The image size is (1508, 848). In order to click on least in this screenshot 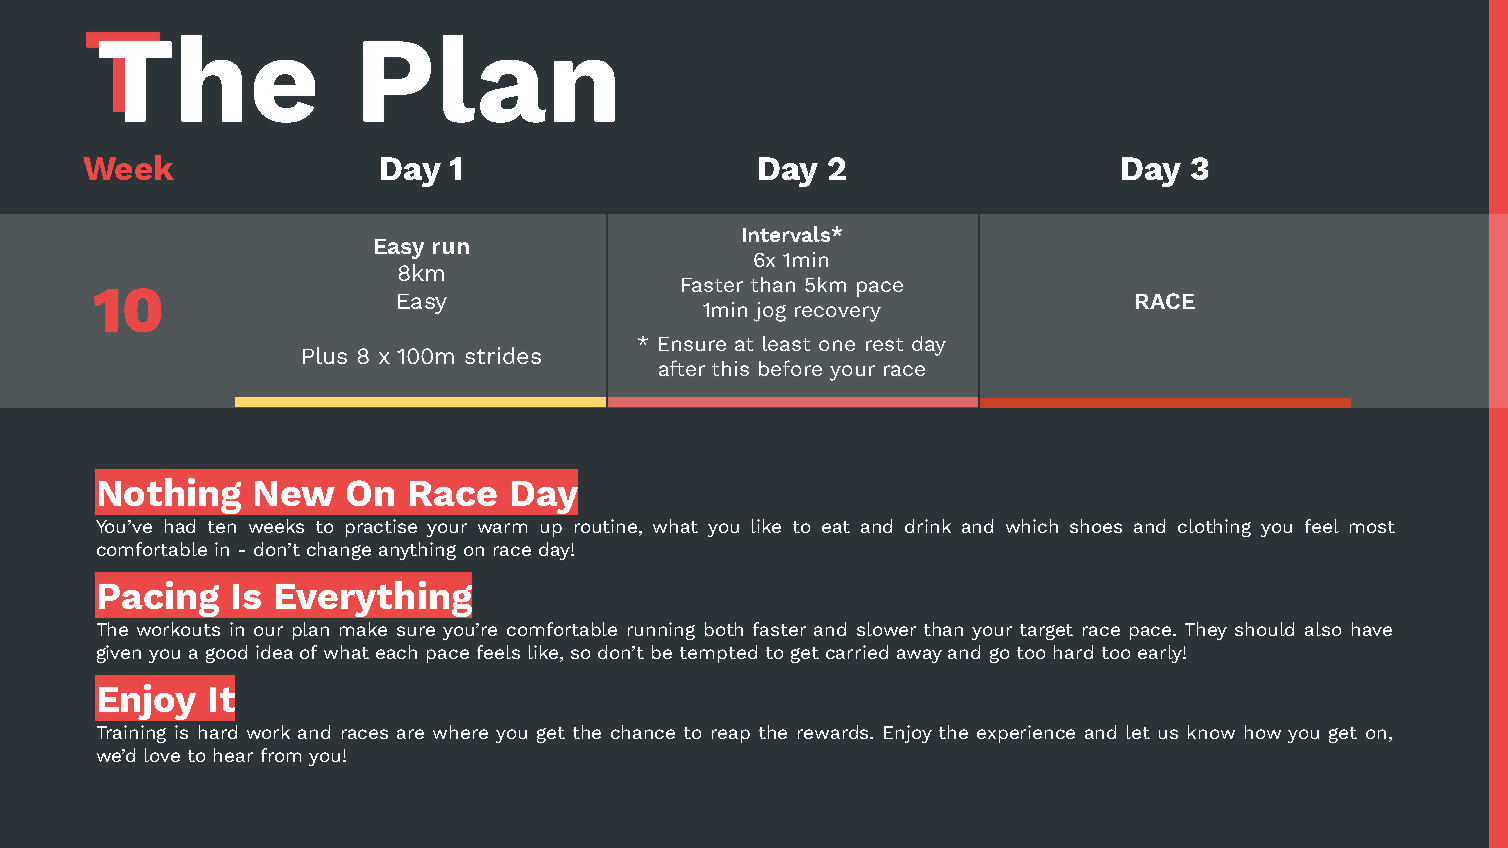, I will do `click(786, 343)`.
